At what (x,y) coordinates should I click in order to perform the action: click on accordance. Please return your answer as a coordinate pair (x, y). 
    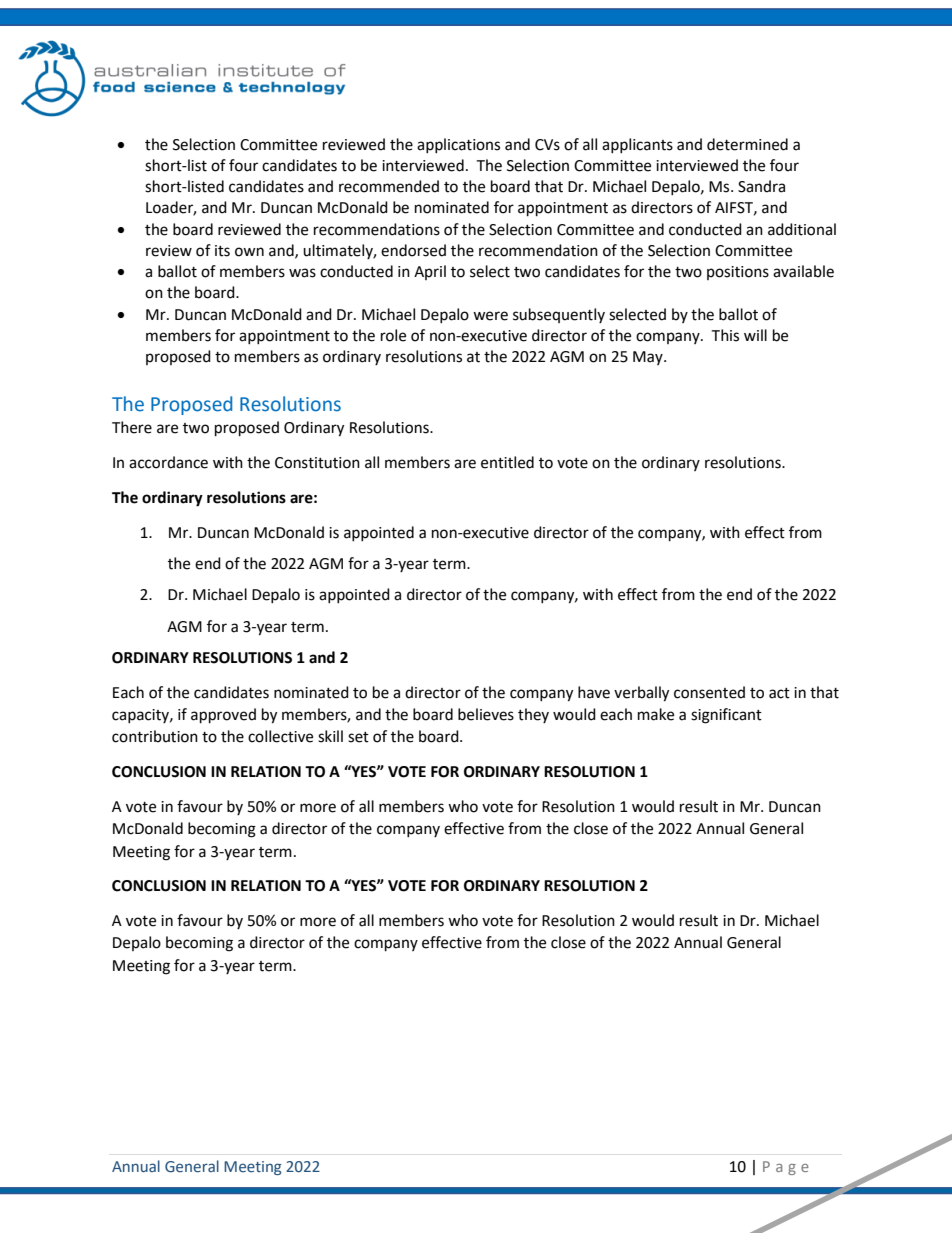
    Looking at the image, I should click on (168, 462).
